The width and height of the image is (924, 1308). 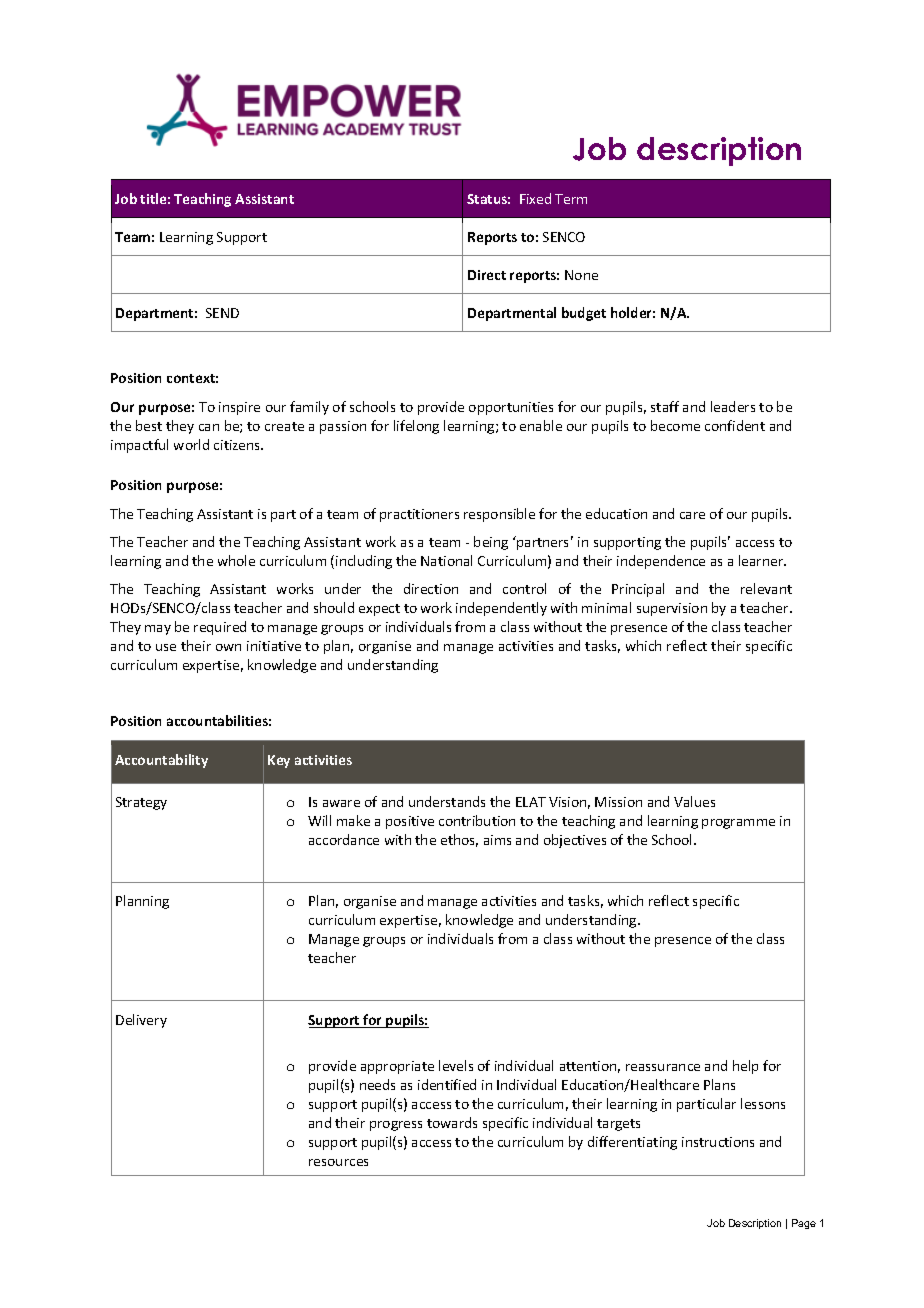 What do you see at coordinates (718, 1142) in the image?
I see `instructions` at bounding box center [718, 1142].
